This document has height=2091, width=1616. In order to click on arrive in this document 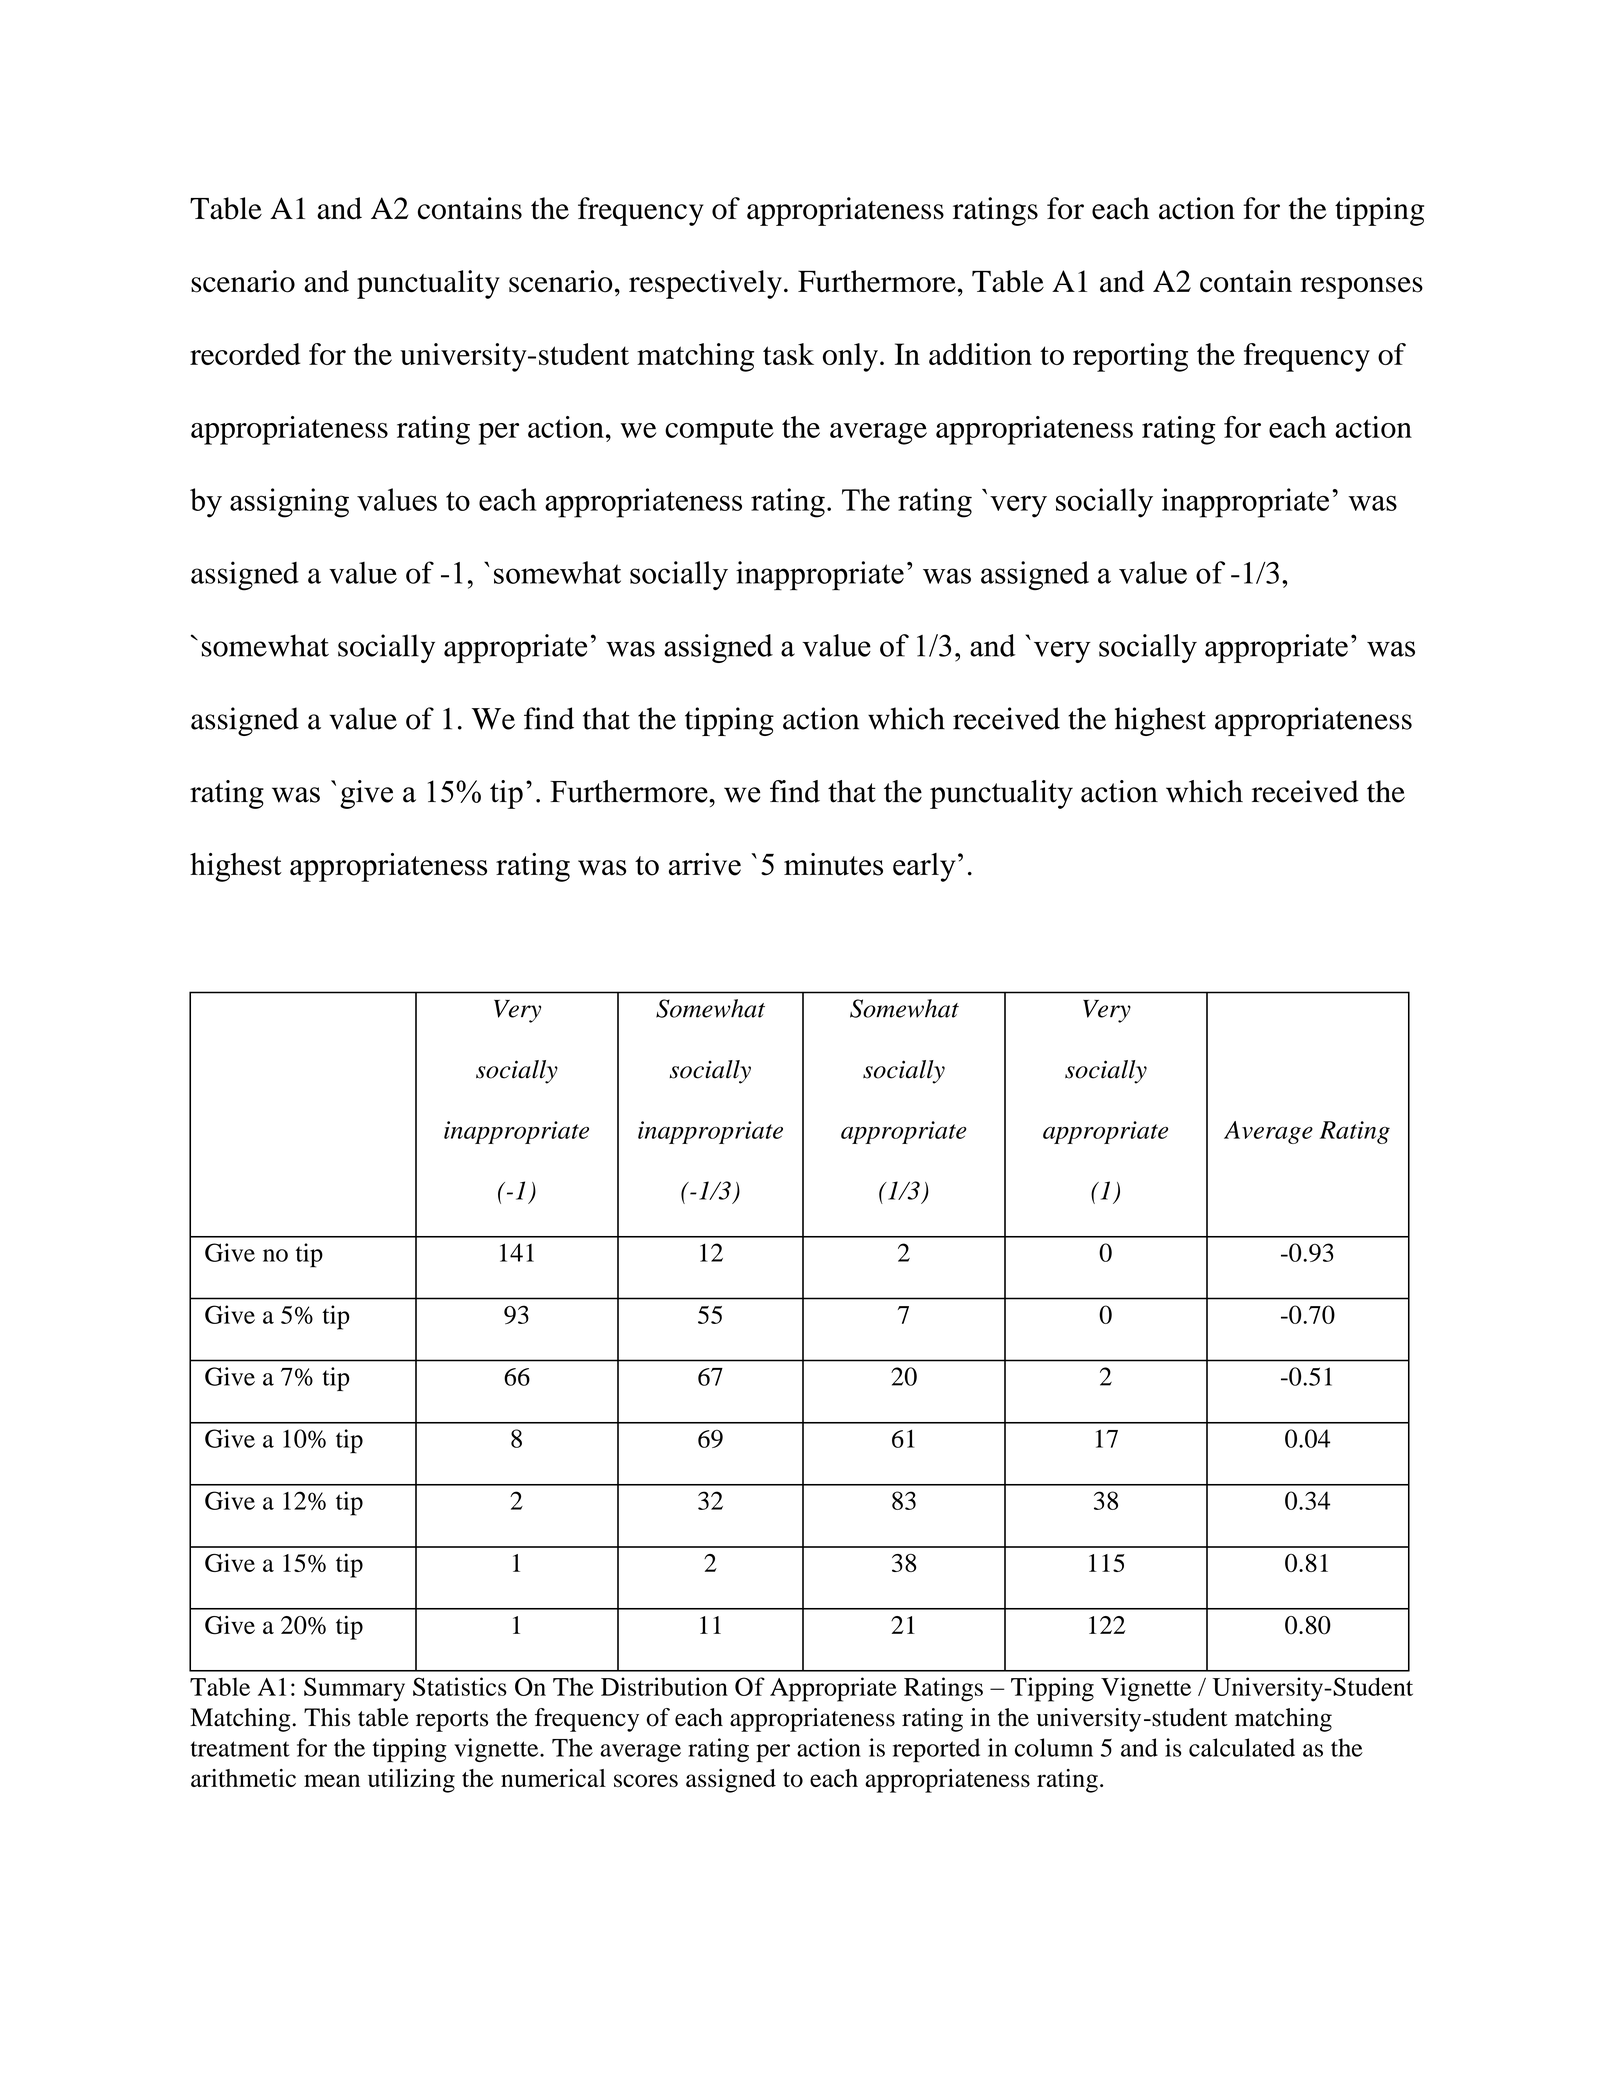, I will do `click(705, 864)`.
